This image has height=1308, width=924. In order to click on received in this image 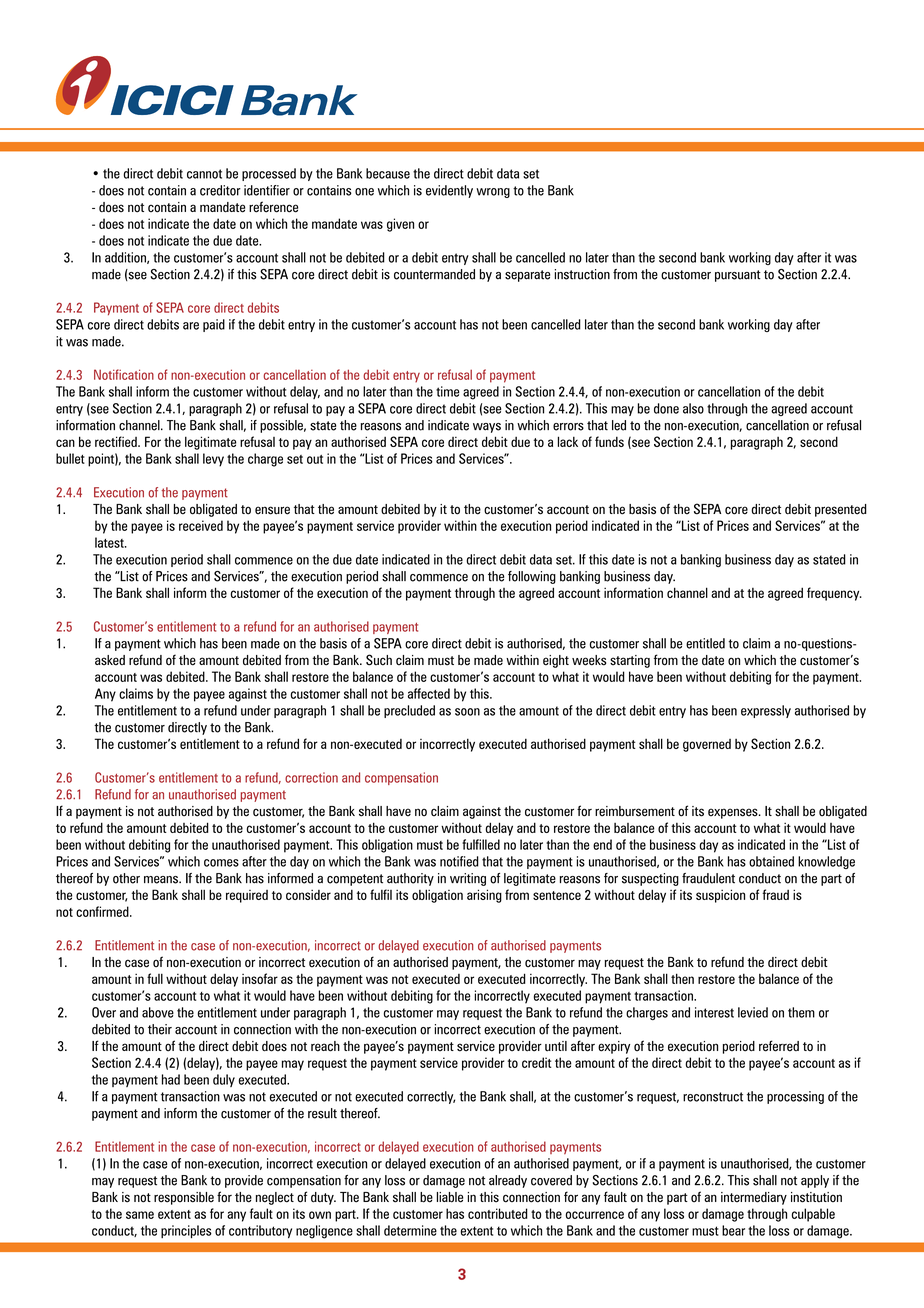, I will do `click(201, 525)`.
